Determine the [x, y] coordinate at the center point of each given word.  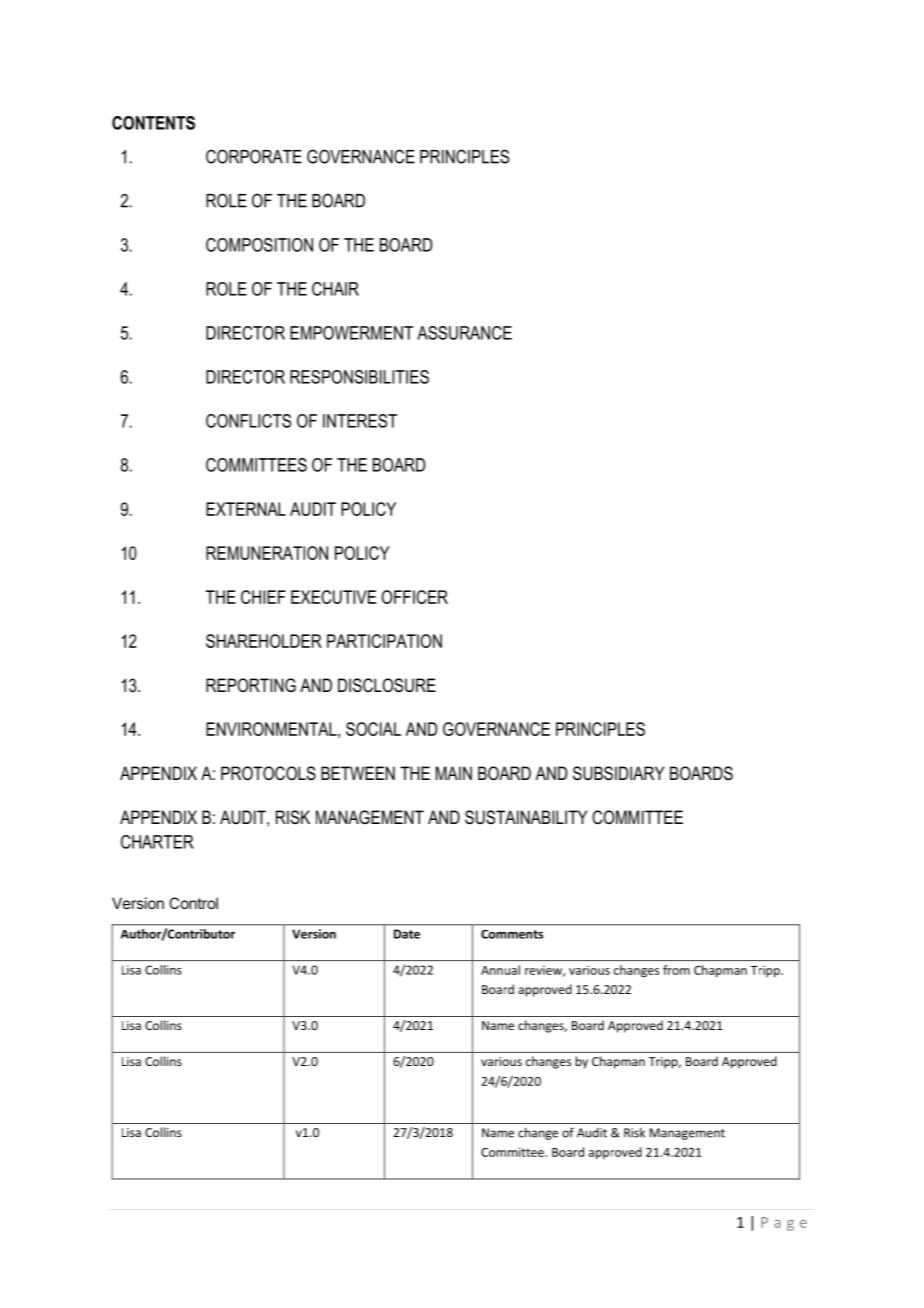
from [676, 970]
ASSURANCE [464, 333]
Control [193, 903]
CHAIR [335, 289]
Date [407, 934]
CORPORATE [254, 156]
